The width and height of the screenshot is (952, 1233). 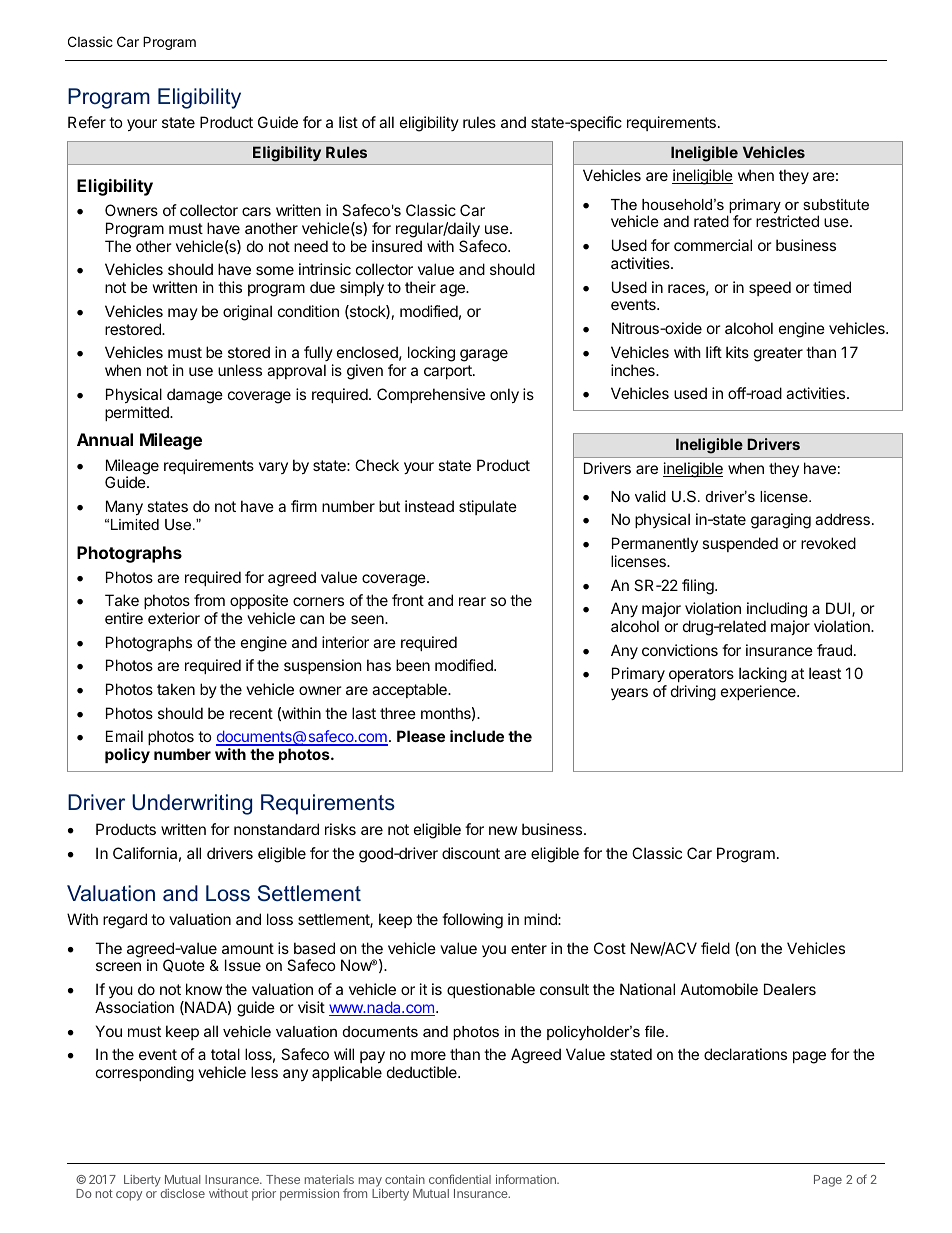 I want to click on garage, so click(x=484, y=355).
